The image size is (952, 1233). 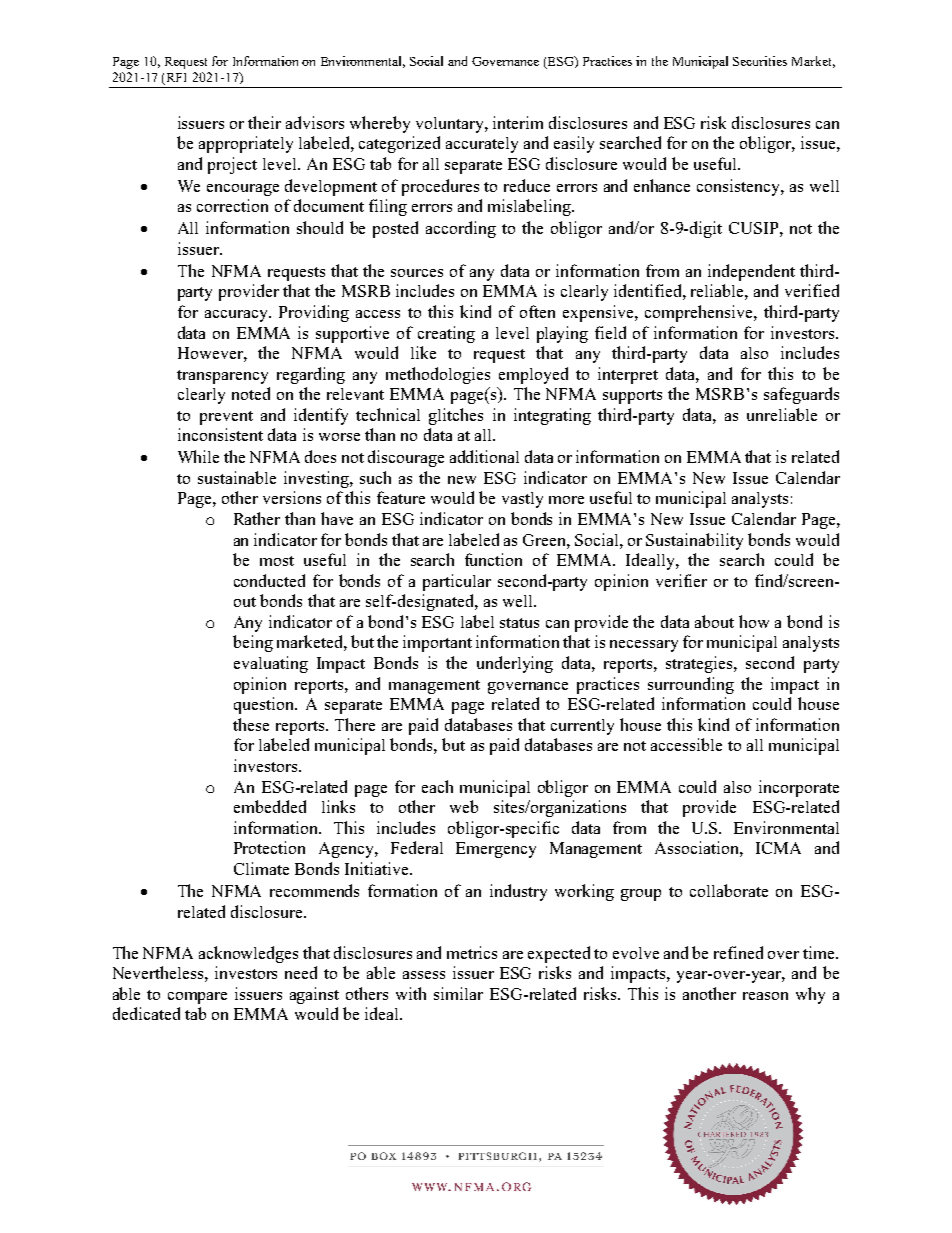 I want to click on compare, so click(x=197, y=998).
